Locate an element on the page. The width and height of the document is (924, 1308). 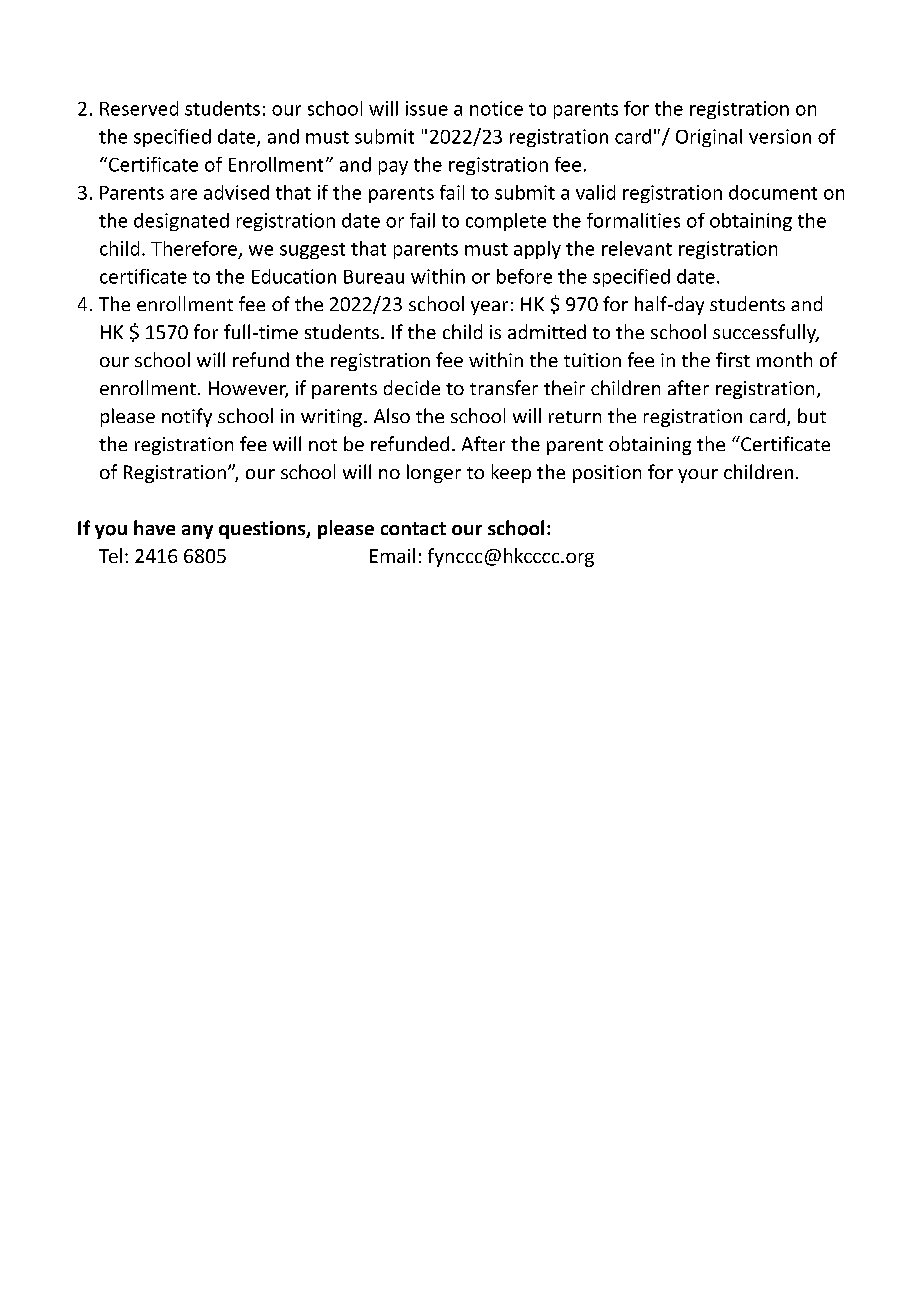
Original is located at coordinates (709, 138).
